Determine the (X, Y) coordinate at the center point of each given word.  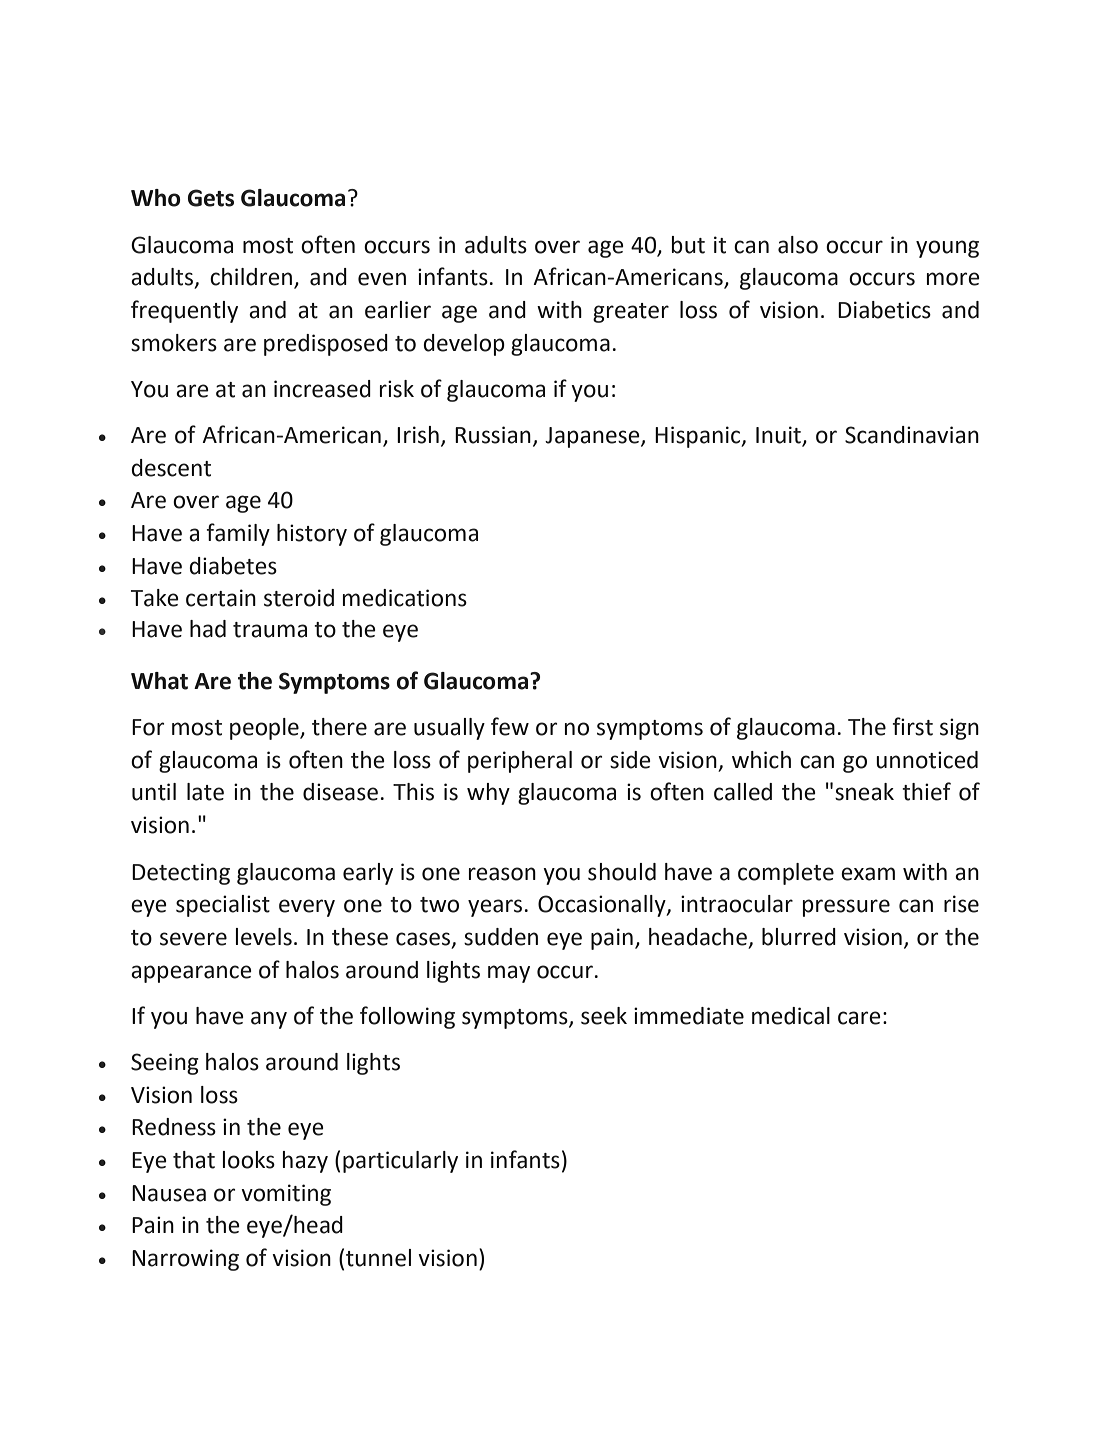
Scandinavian (912, 435)
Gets (211, 198)
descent (171, 468)
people (265, 729)
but (688, 245)
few (510, 726)
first (912, 726)
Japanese (593, 437)
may (509, 974)
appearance (191, 974)
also (798, 245)
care (859, 1018)
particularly (400, 1162)
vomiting (286, 1195)
